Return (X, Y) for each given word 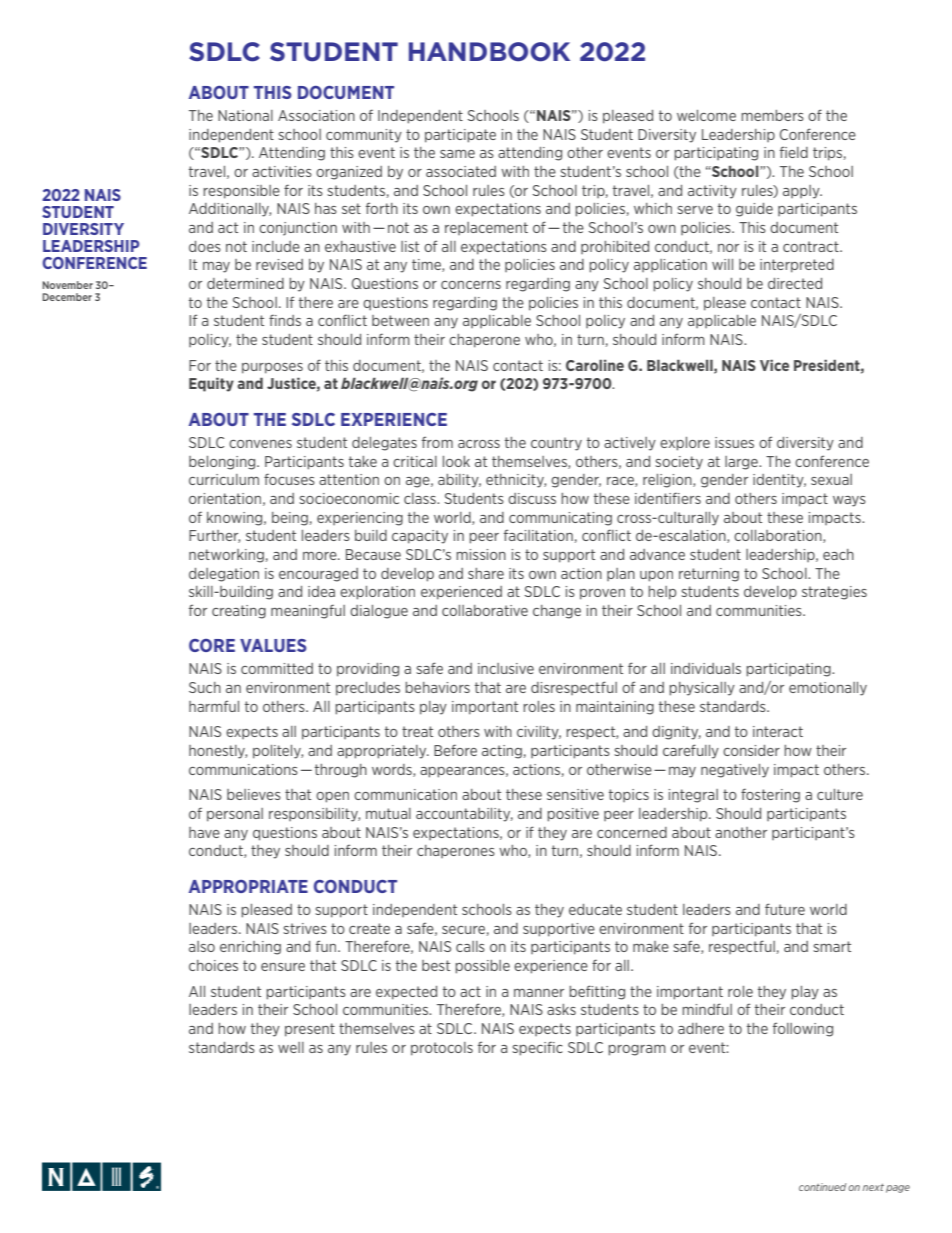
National (245, 115)
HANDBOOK (489, 52)
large (742, 463)
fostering (770, 795)
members (772, 115)
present (310, 1030)
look (456, 461)
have (204, 832)
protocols (442, 1049)
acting (502, 752)
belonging (223, 463)
